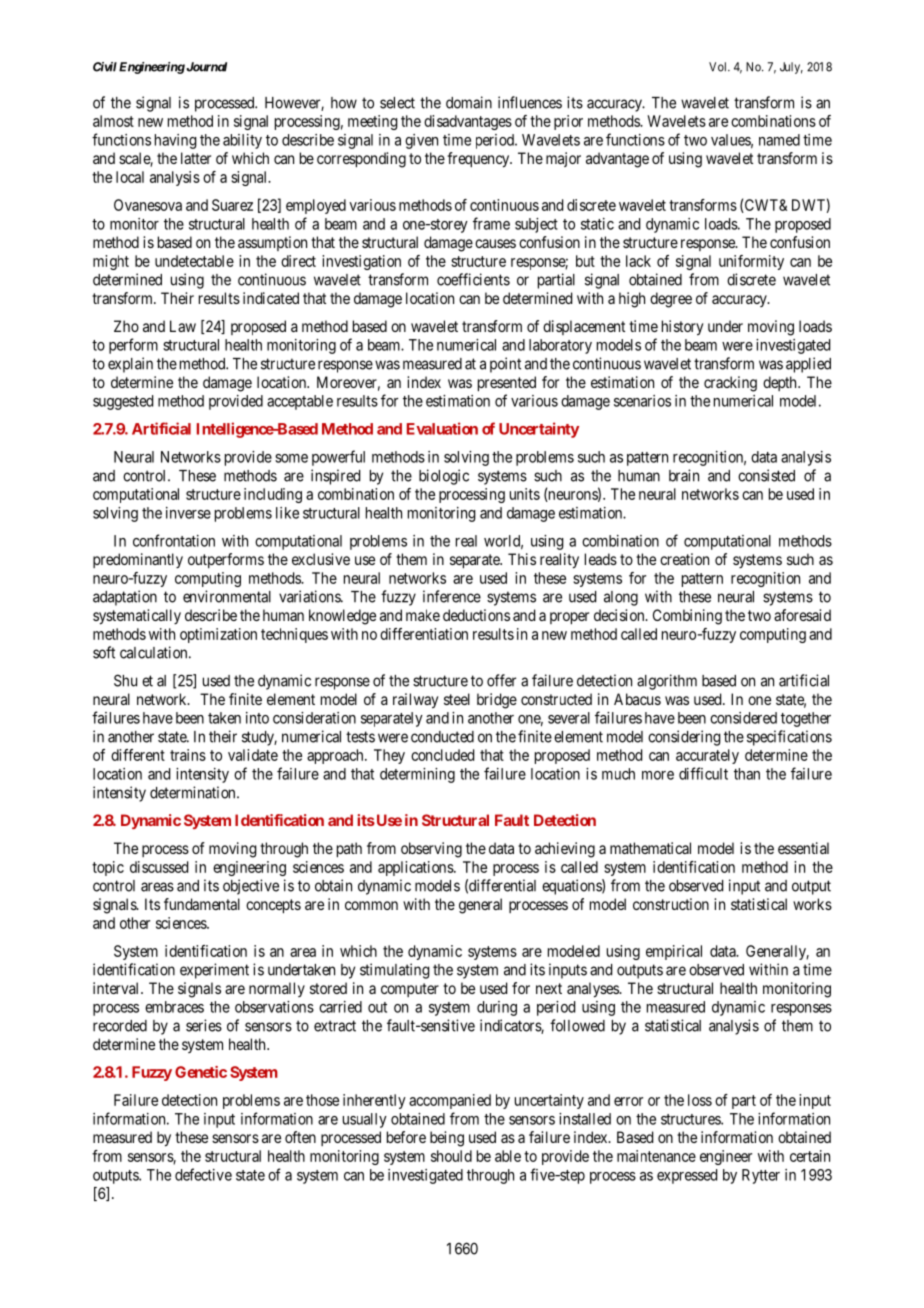 This document has height=1308, width=924. I want to click on domain, so click(469, 102).
